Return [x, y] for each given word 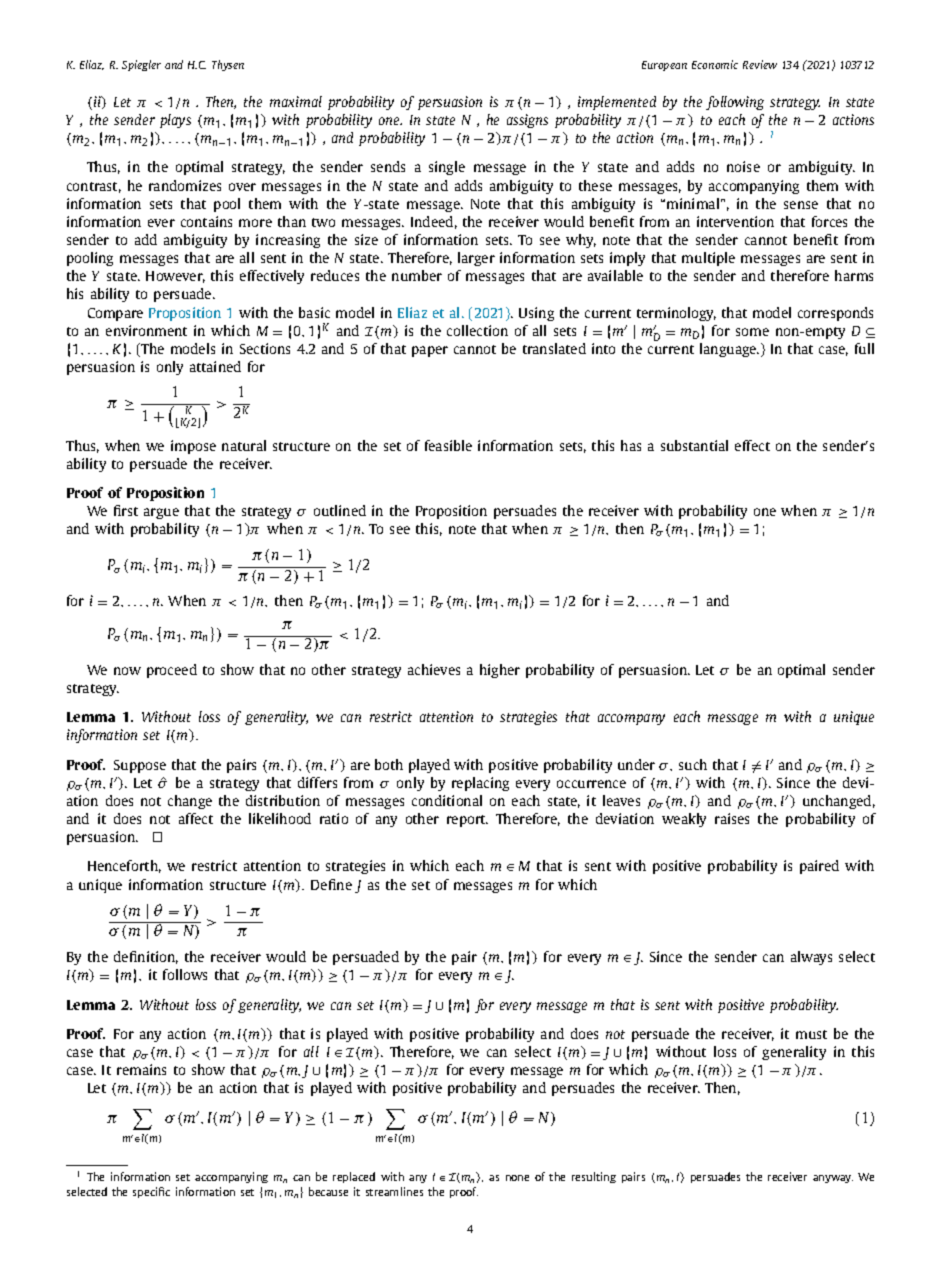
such [693, 764]
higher [500, 671]
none [517, 1178]
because [328, 1191]
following [735, 103]
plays [175, 121]
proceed [172, 671]
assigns [527, 121]
